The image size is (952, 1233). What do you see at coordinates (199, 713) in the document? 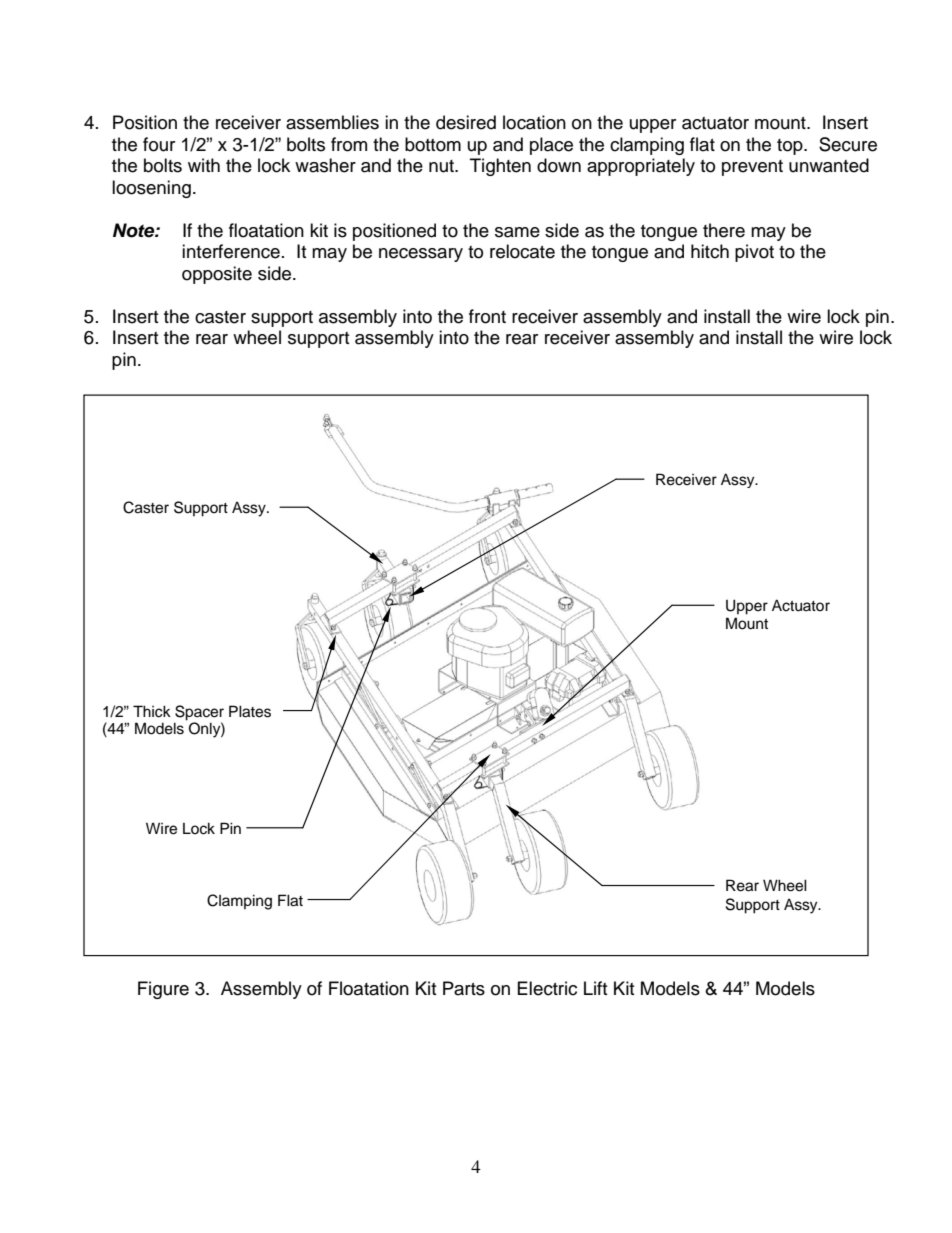
I see `Spacer` at bounding box center [199, 713].
